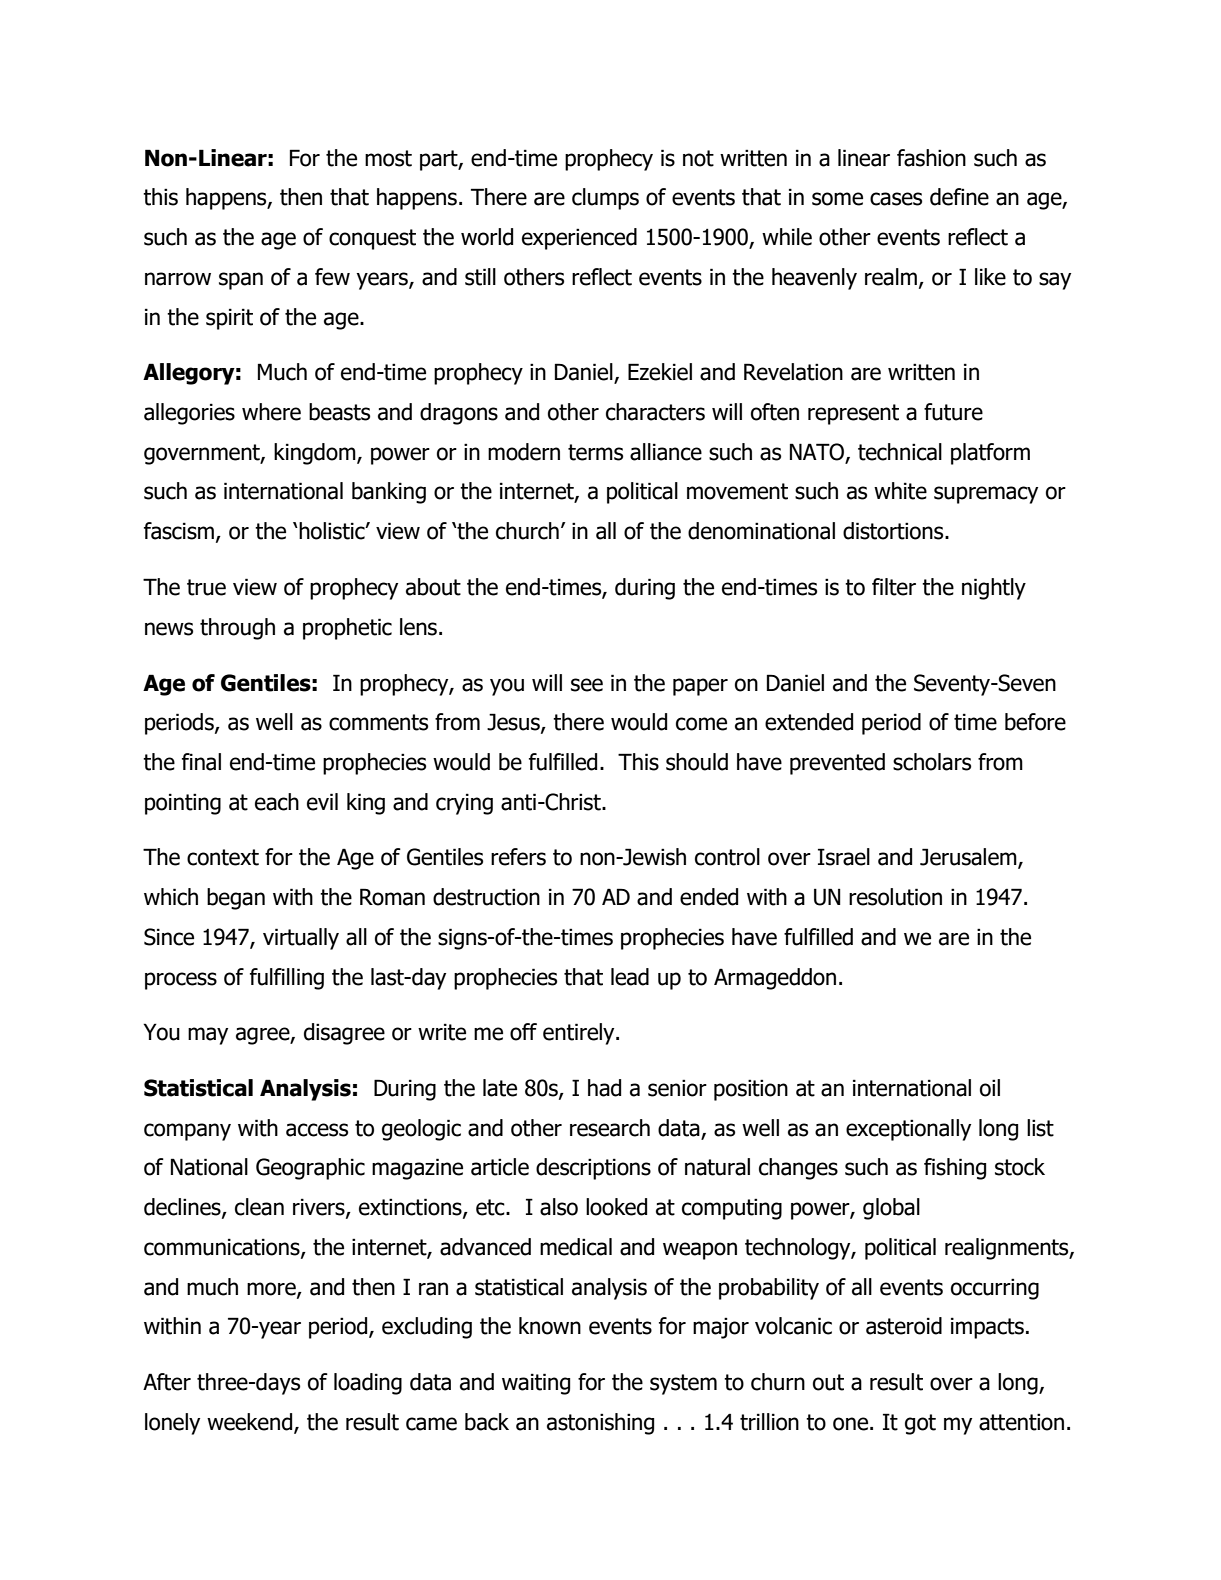 This page has width=1221, height=1580. Describe the element at coordinates (630, 977) in the page. I see `lead` at that location.
